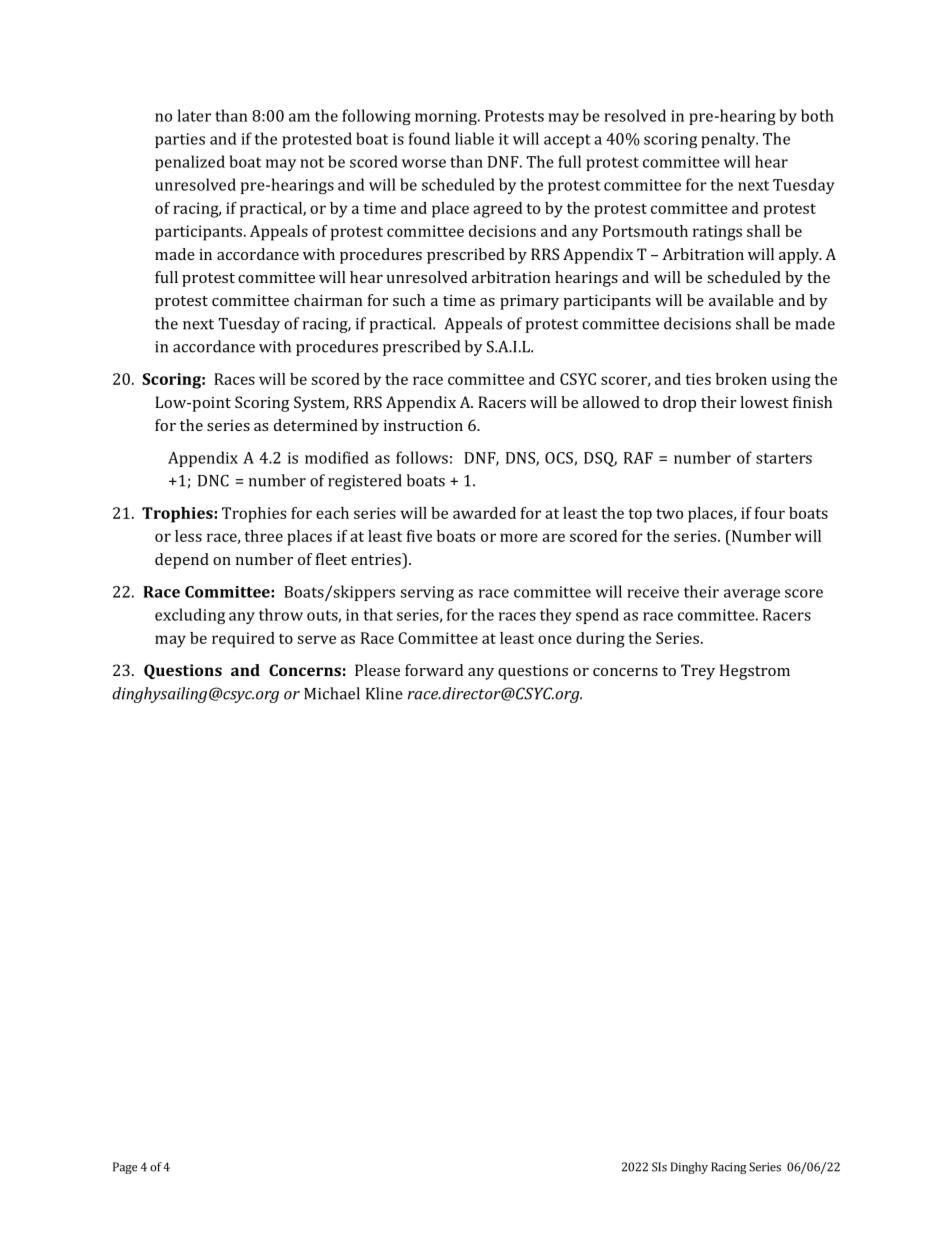 The height and width of the page is (1233, 952). What do you see at coordinates (729, 140) in the page?
I see `penalty` at bounding box center [729, 140].
